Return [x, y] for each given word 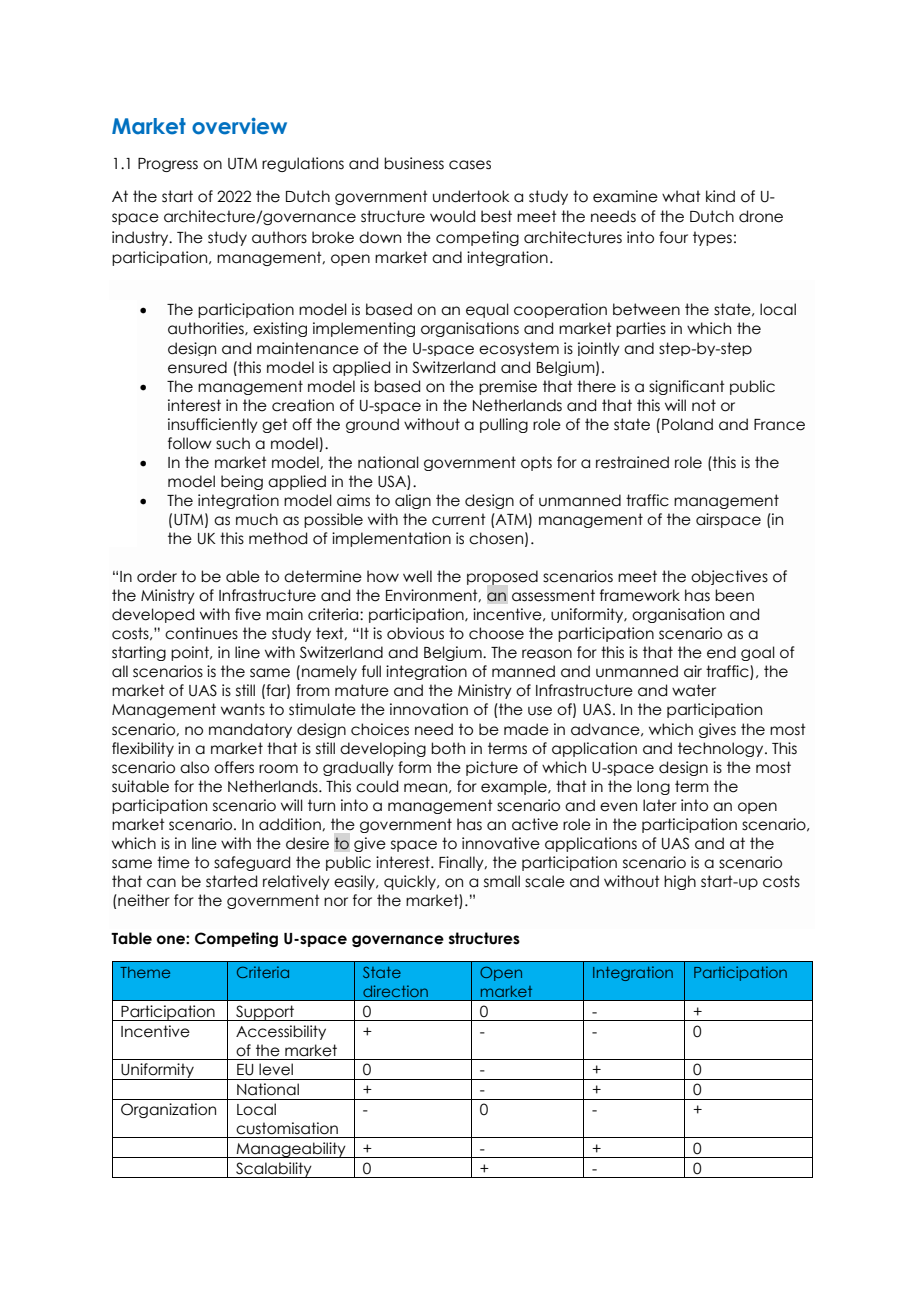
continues [201, 633]
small [502, 881]
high [680, 882]
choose [496, 633]
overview [239, 126]
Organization [168, 1110]
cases [470, 165]
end [721, 652]
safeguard [252, 863]
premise [508, 387]
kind [720, 196]
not [704, 405]
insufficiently [213, 425]
